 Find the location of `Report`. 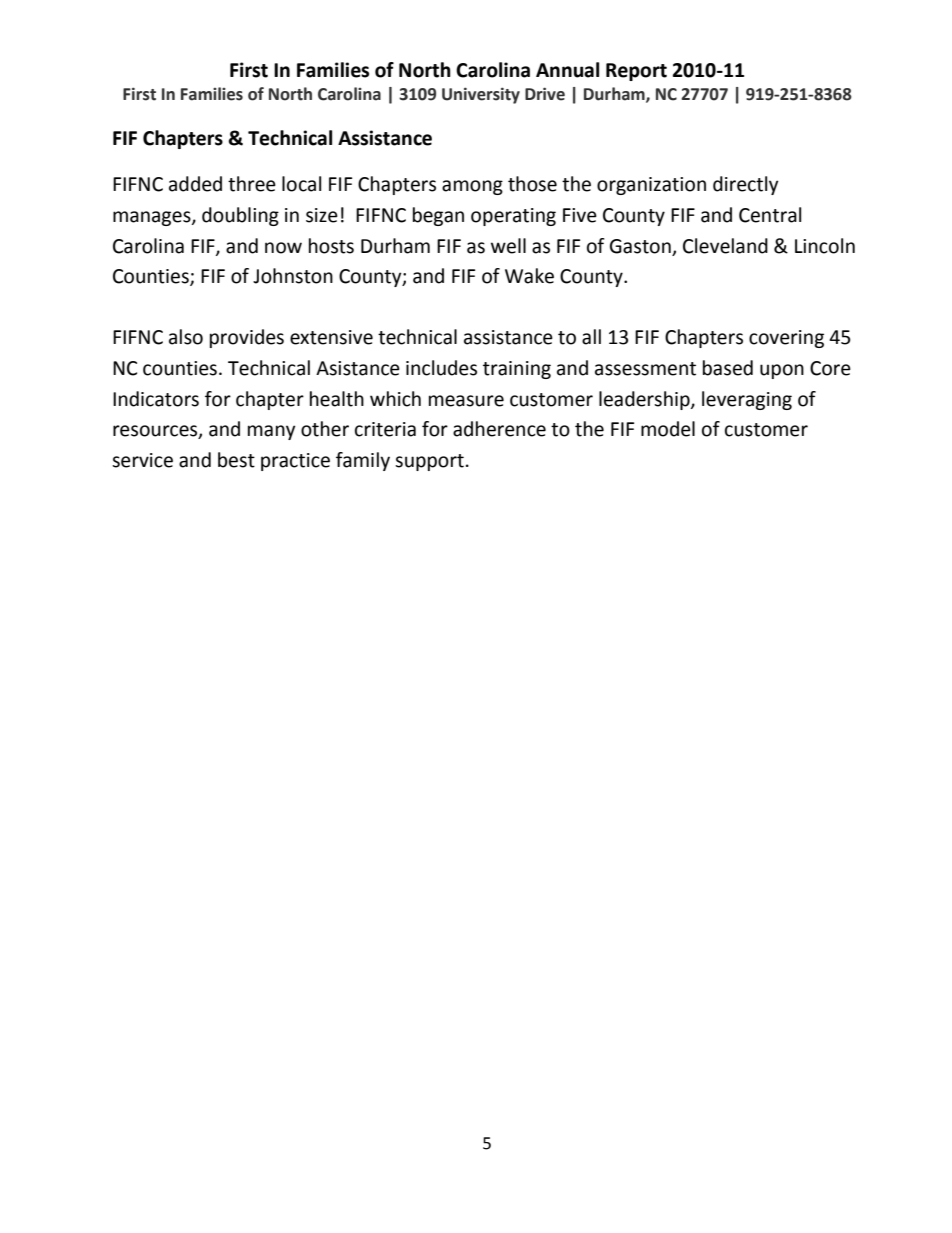

Report is located at coordinates (636, 72).
